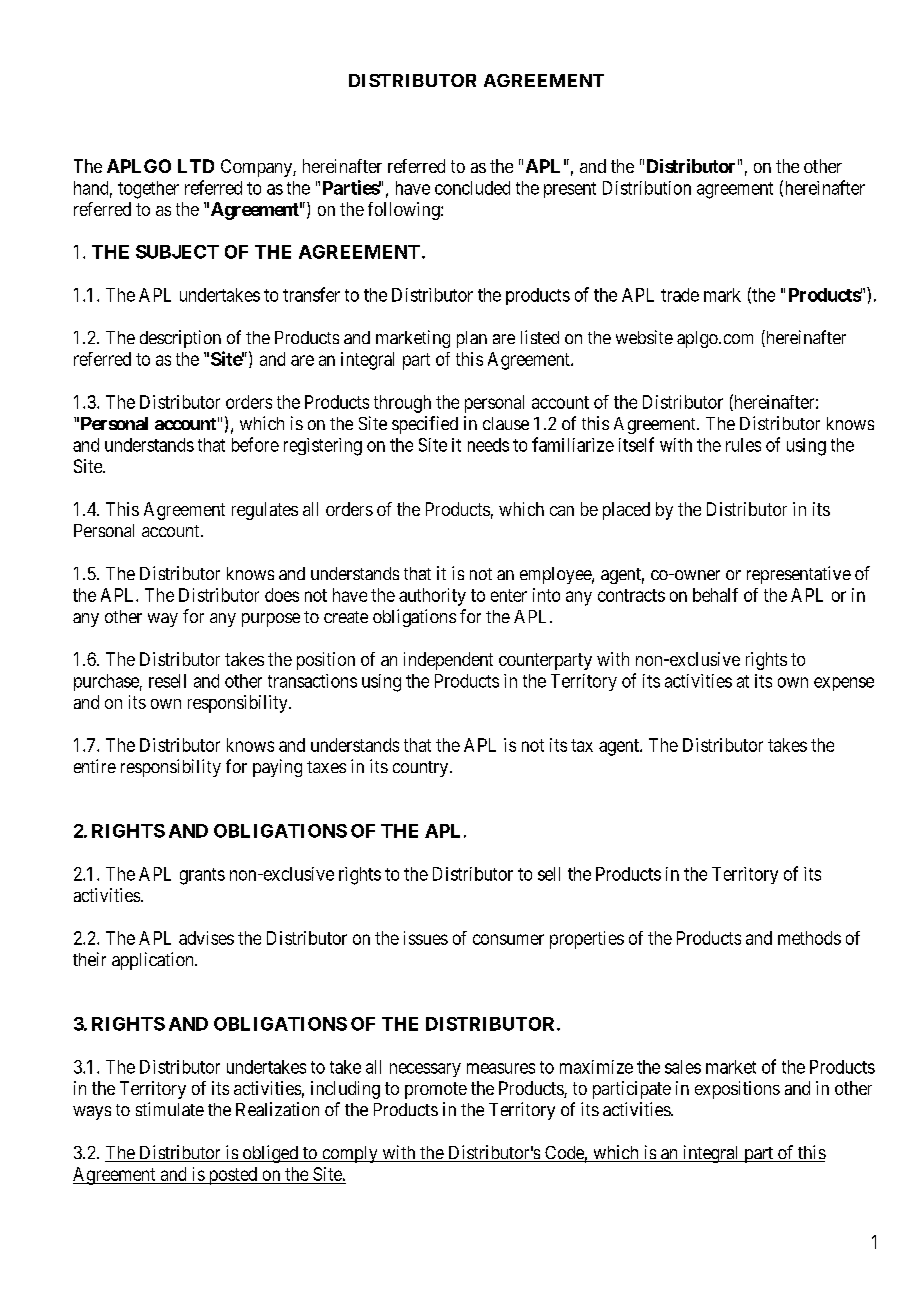  I want to click on before, so click(255, 444).
